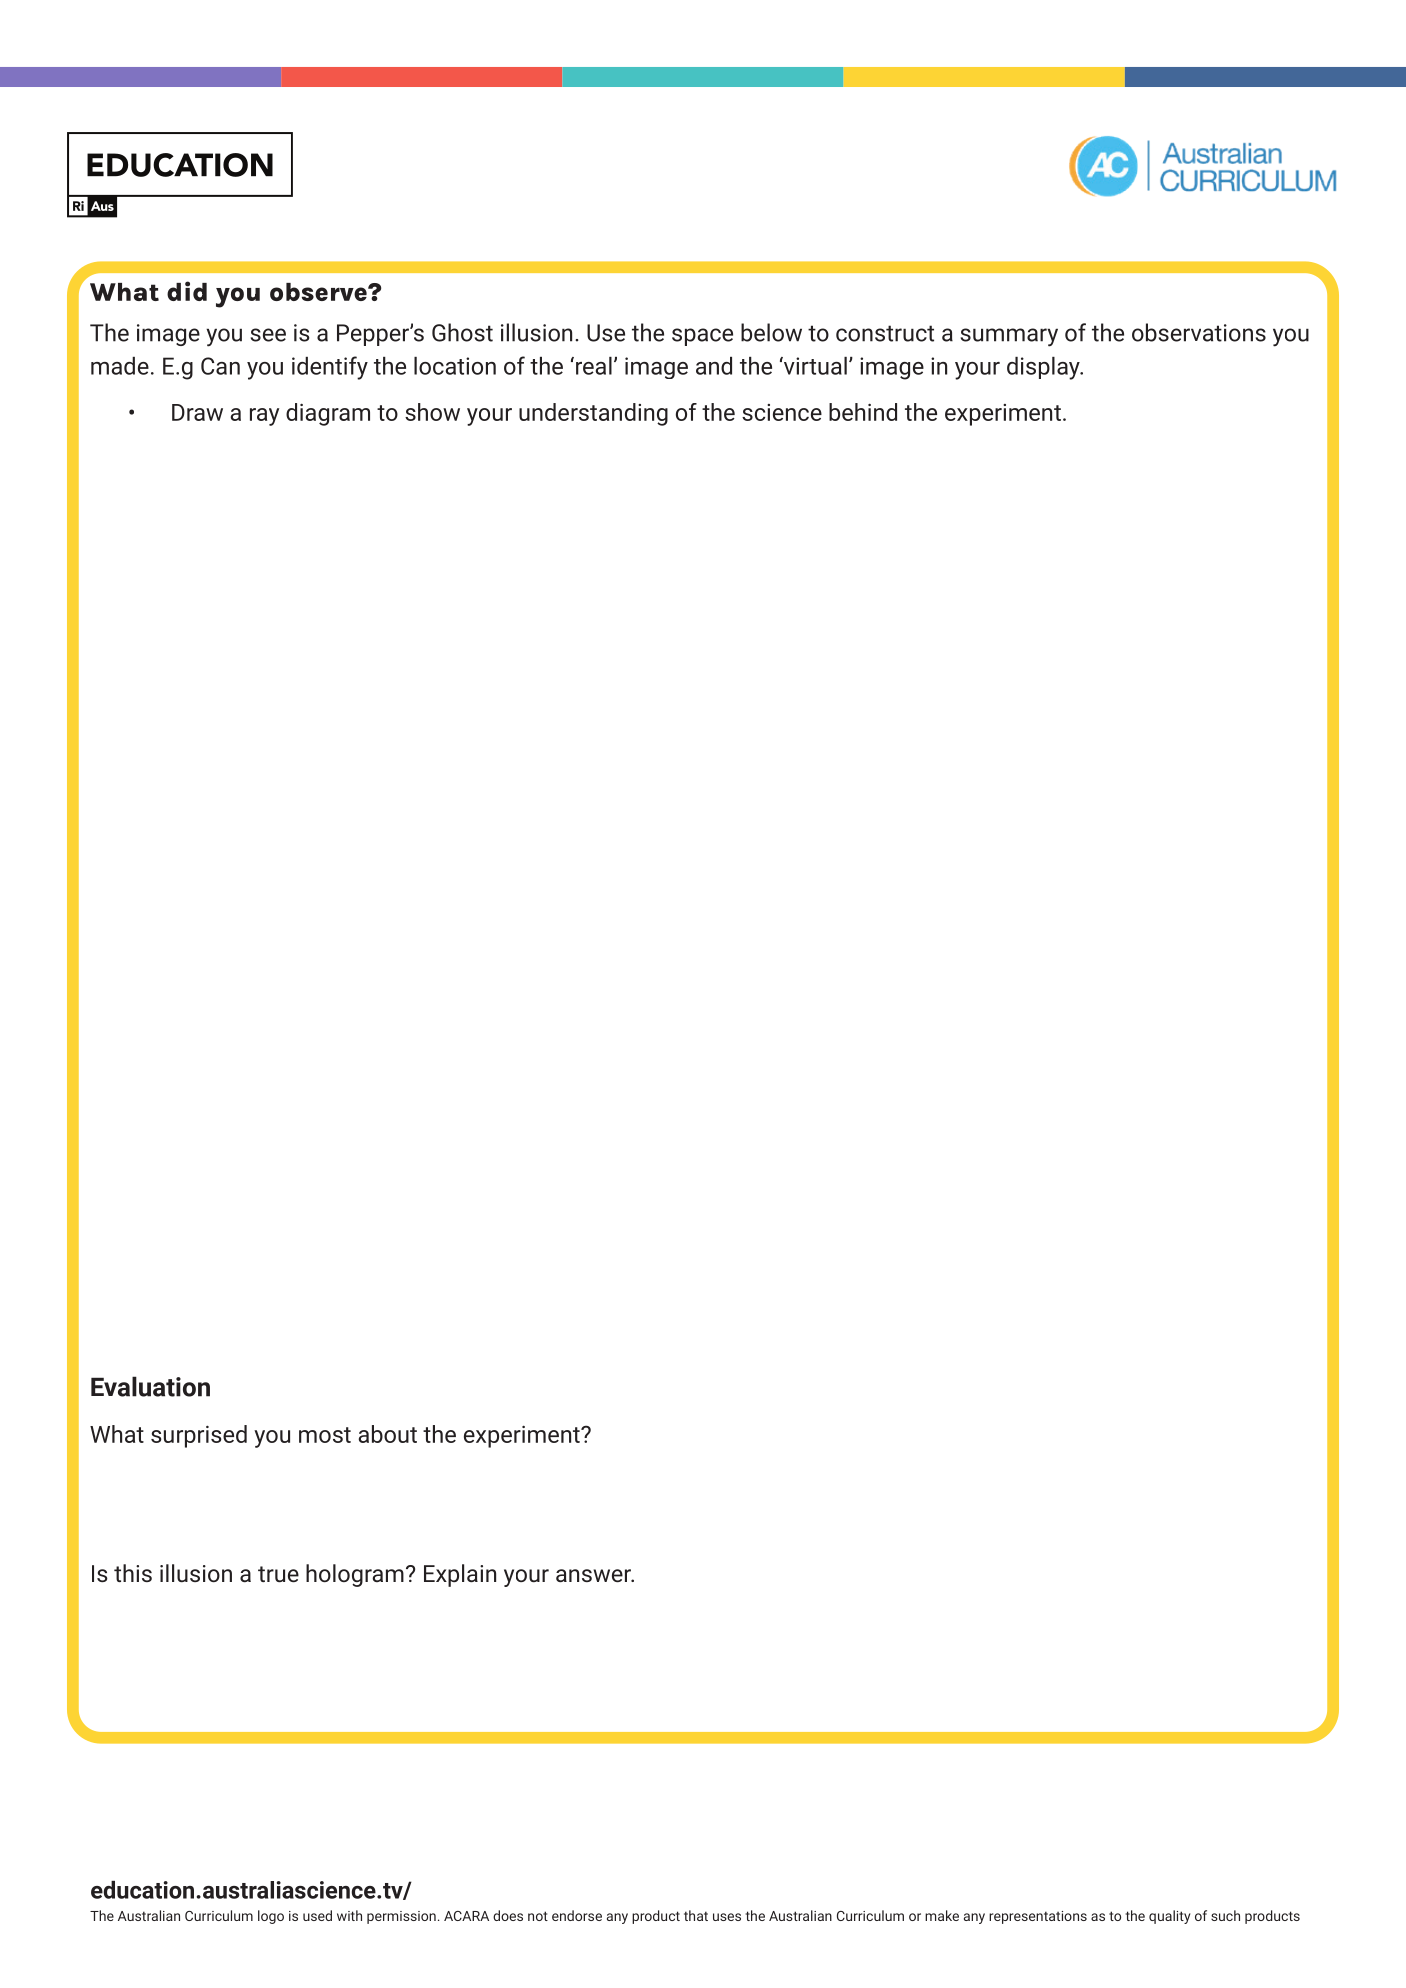 This page has width=1406, height=1988. What do you see at coordinates (460, 1575) in the page?
I see `Explain` at bounding box center [460, 1575].
